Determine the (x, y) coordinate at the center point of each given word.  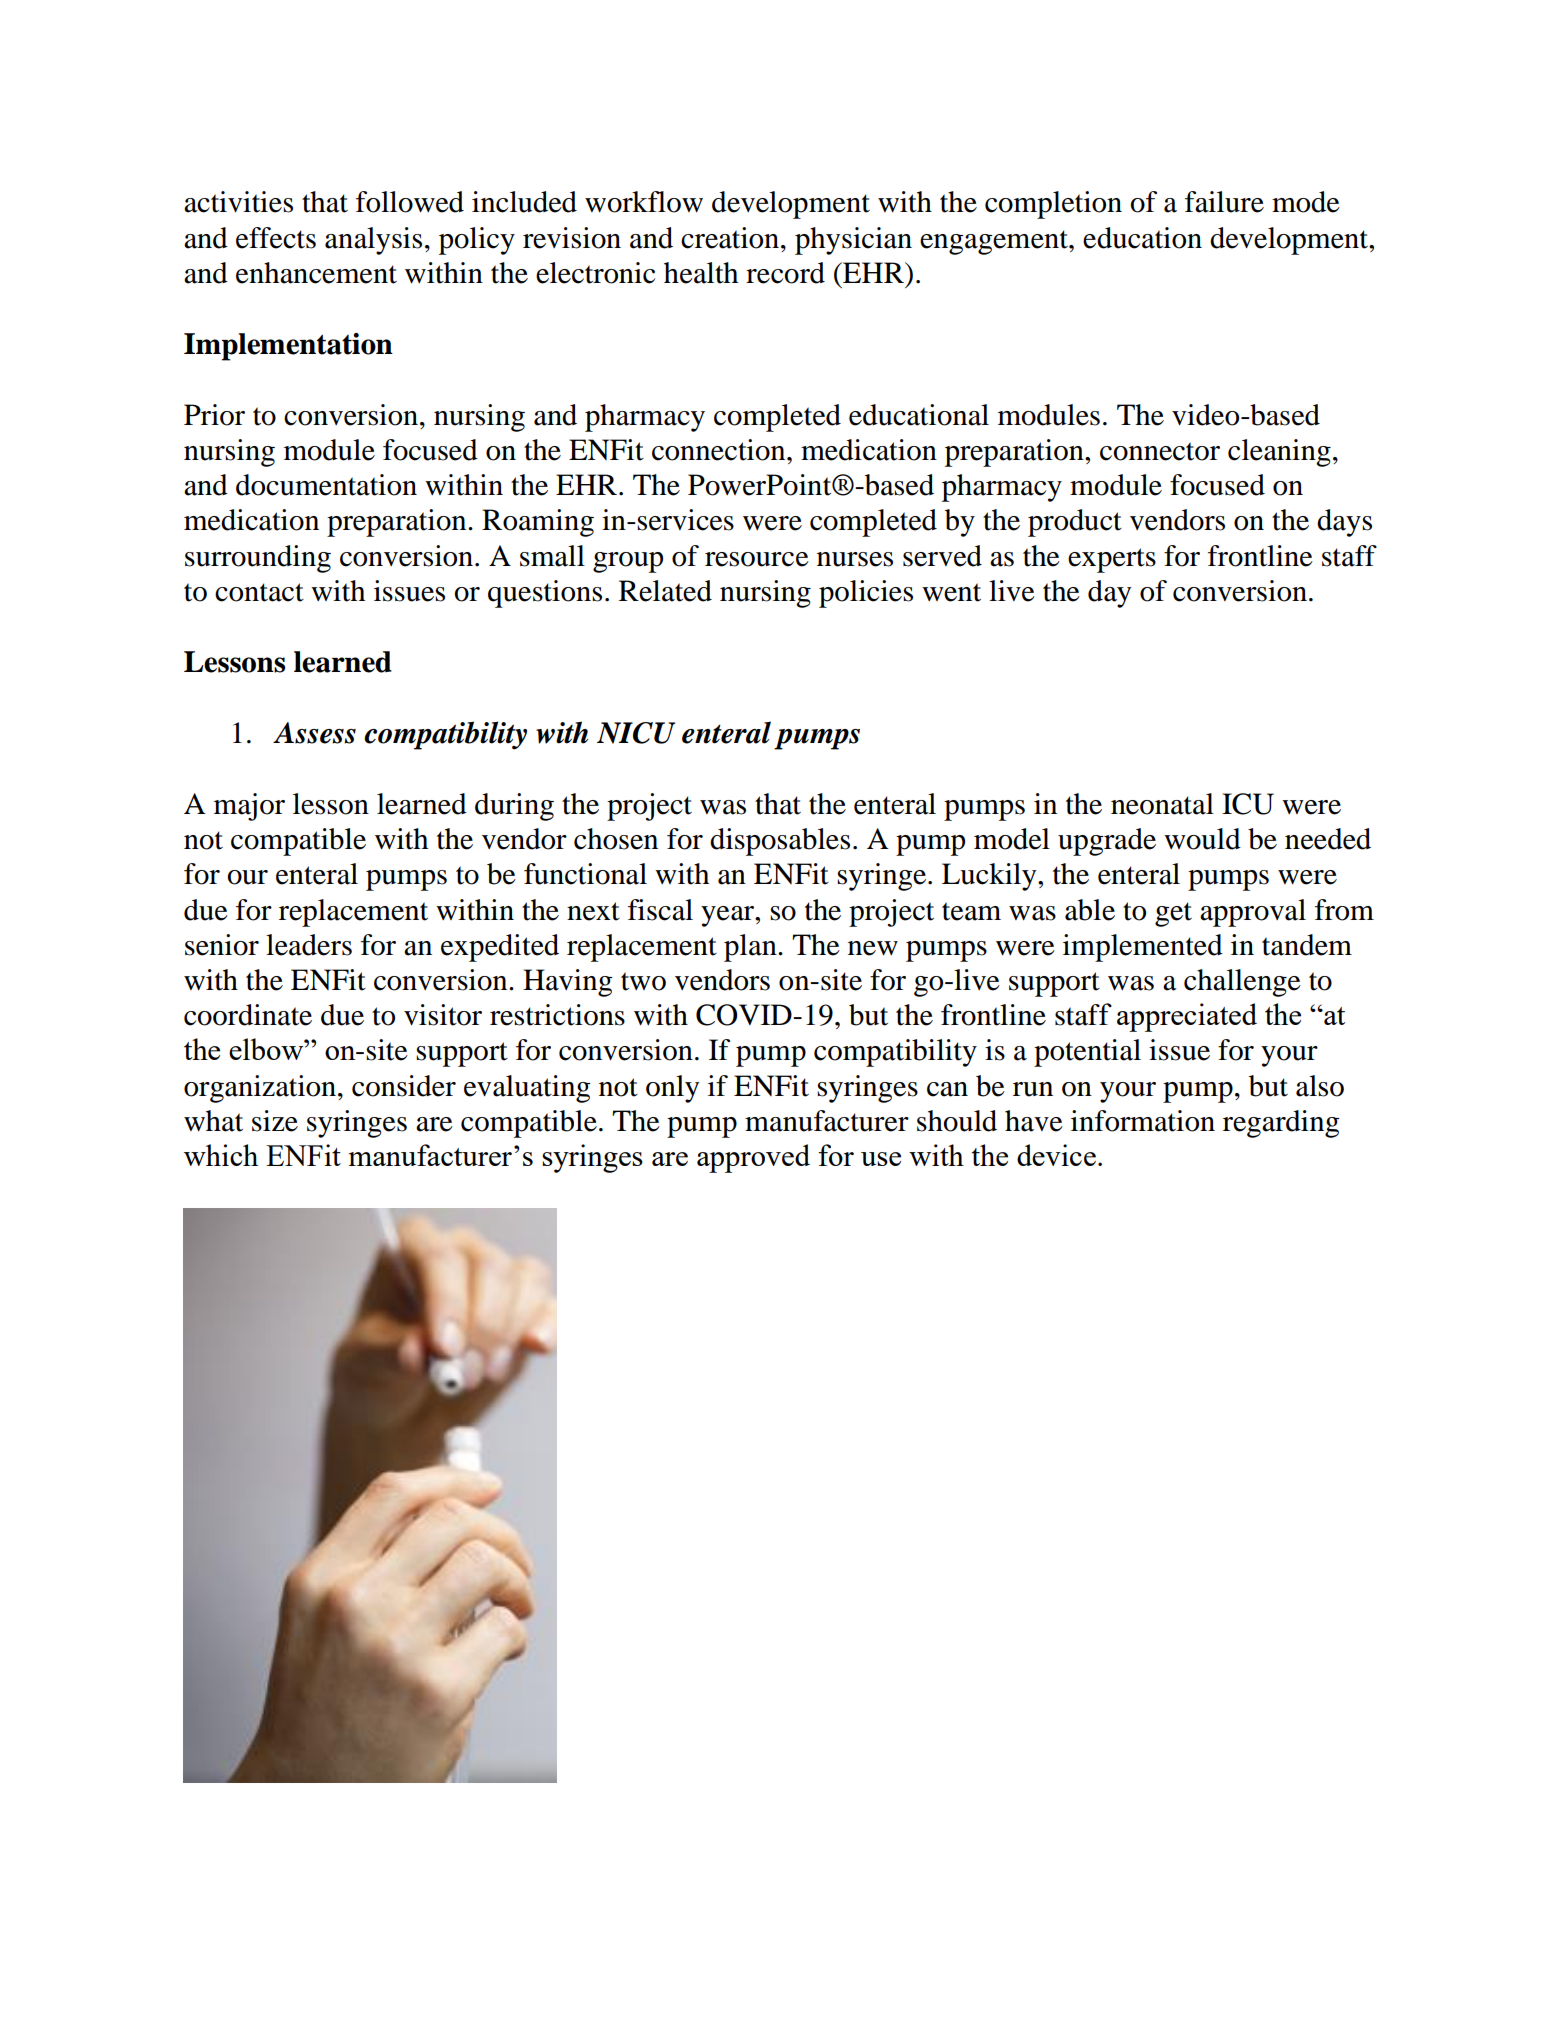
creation (731, 238)
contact (259, 592)
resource (757, 559)
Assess (314, 733)
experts (1112, 560)
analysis (373, 241)
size (275, 1121)
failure (1224, 202)
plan (751, 948)
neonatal (1162, 804)
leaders (309, 945)
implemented (1143, 948)
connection (720, 450)
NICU (636, 733)
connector (1160, 451)
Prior (214, 415)
